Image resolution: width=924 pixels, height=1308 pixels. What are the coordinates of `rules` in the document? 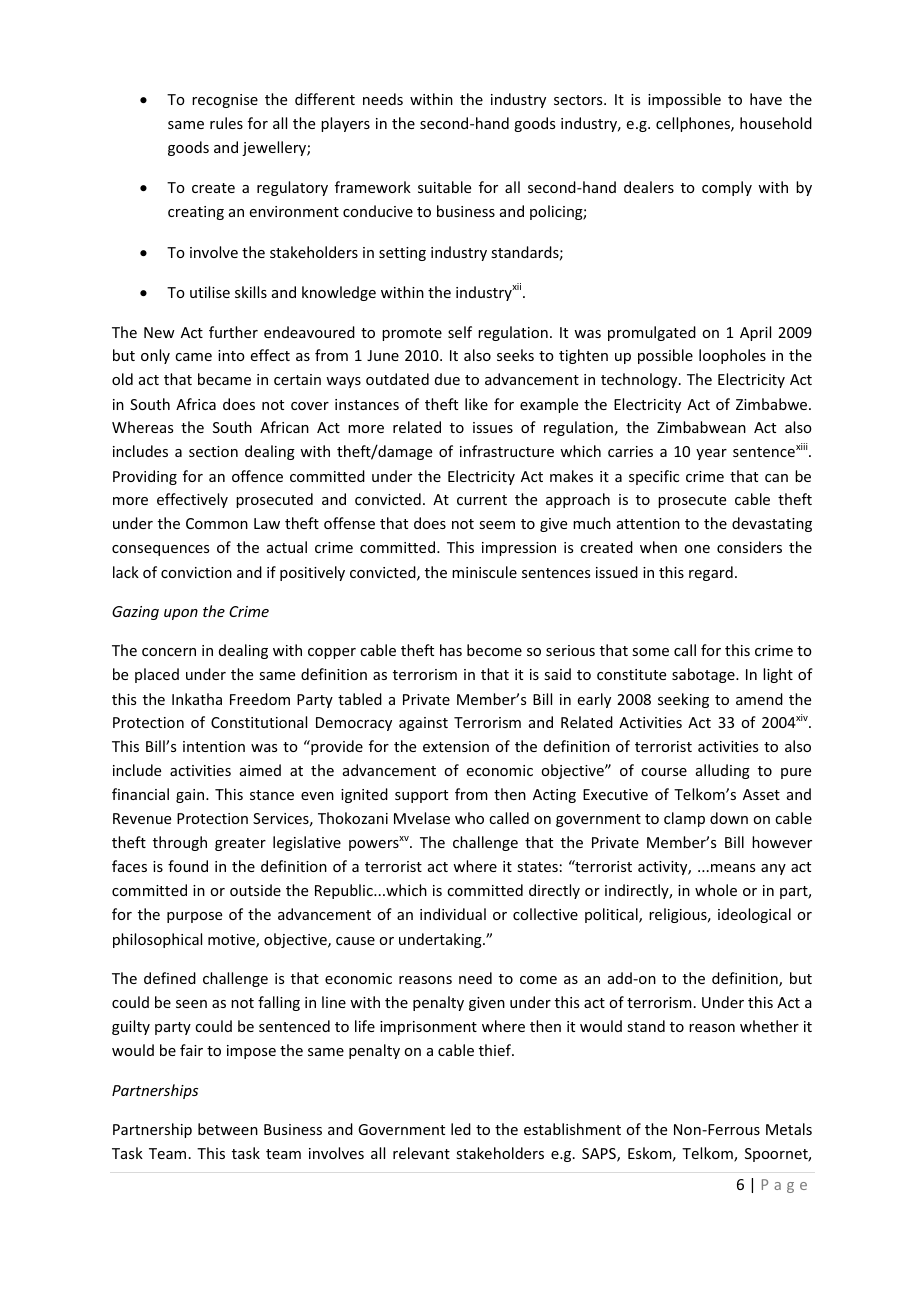 It's located at (226, 123).
